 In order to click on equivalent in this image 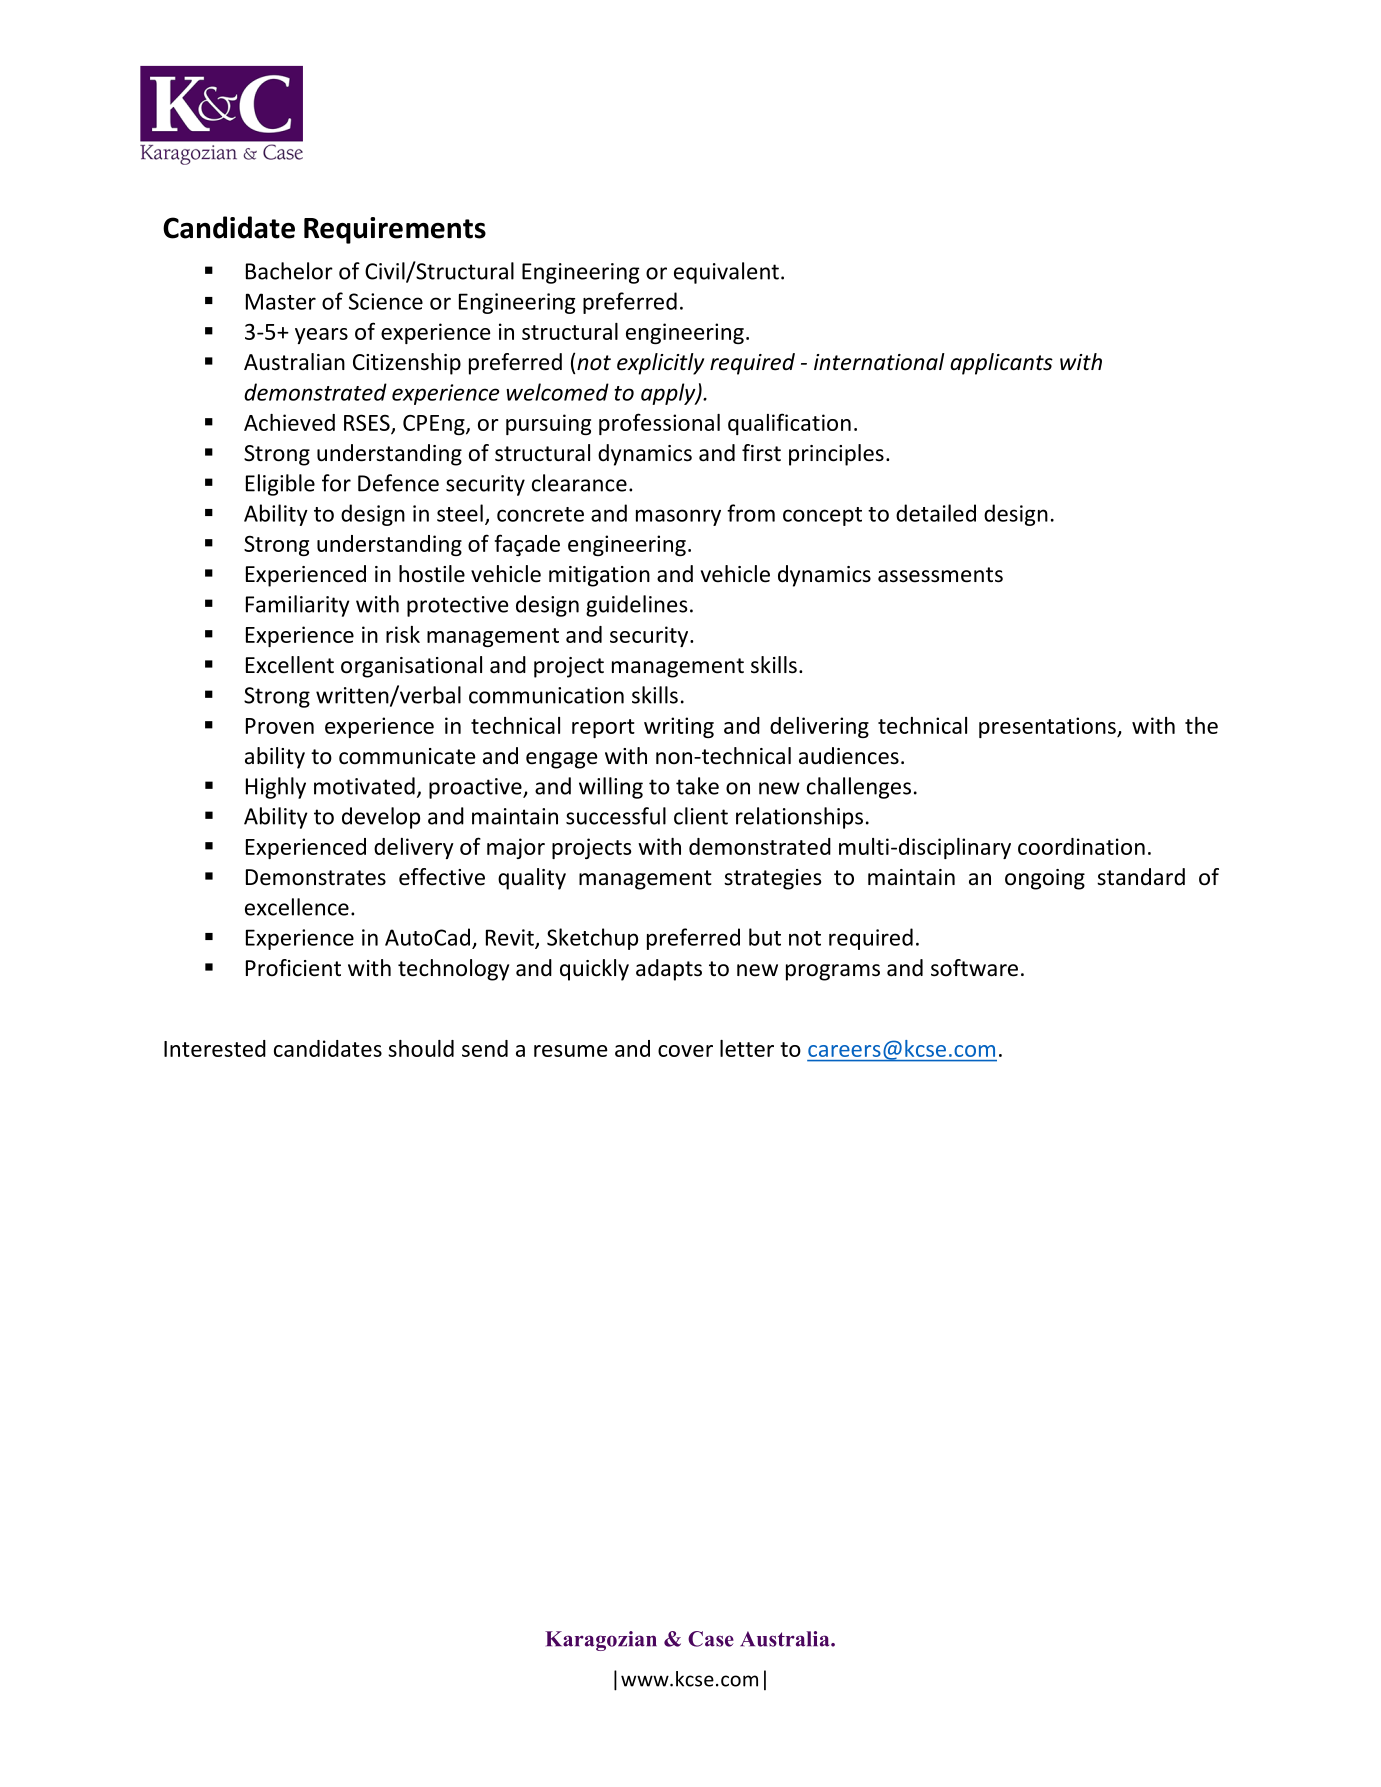, I will do `click(726, 273)`.
